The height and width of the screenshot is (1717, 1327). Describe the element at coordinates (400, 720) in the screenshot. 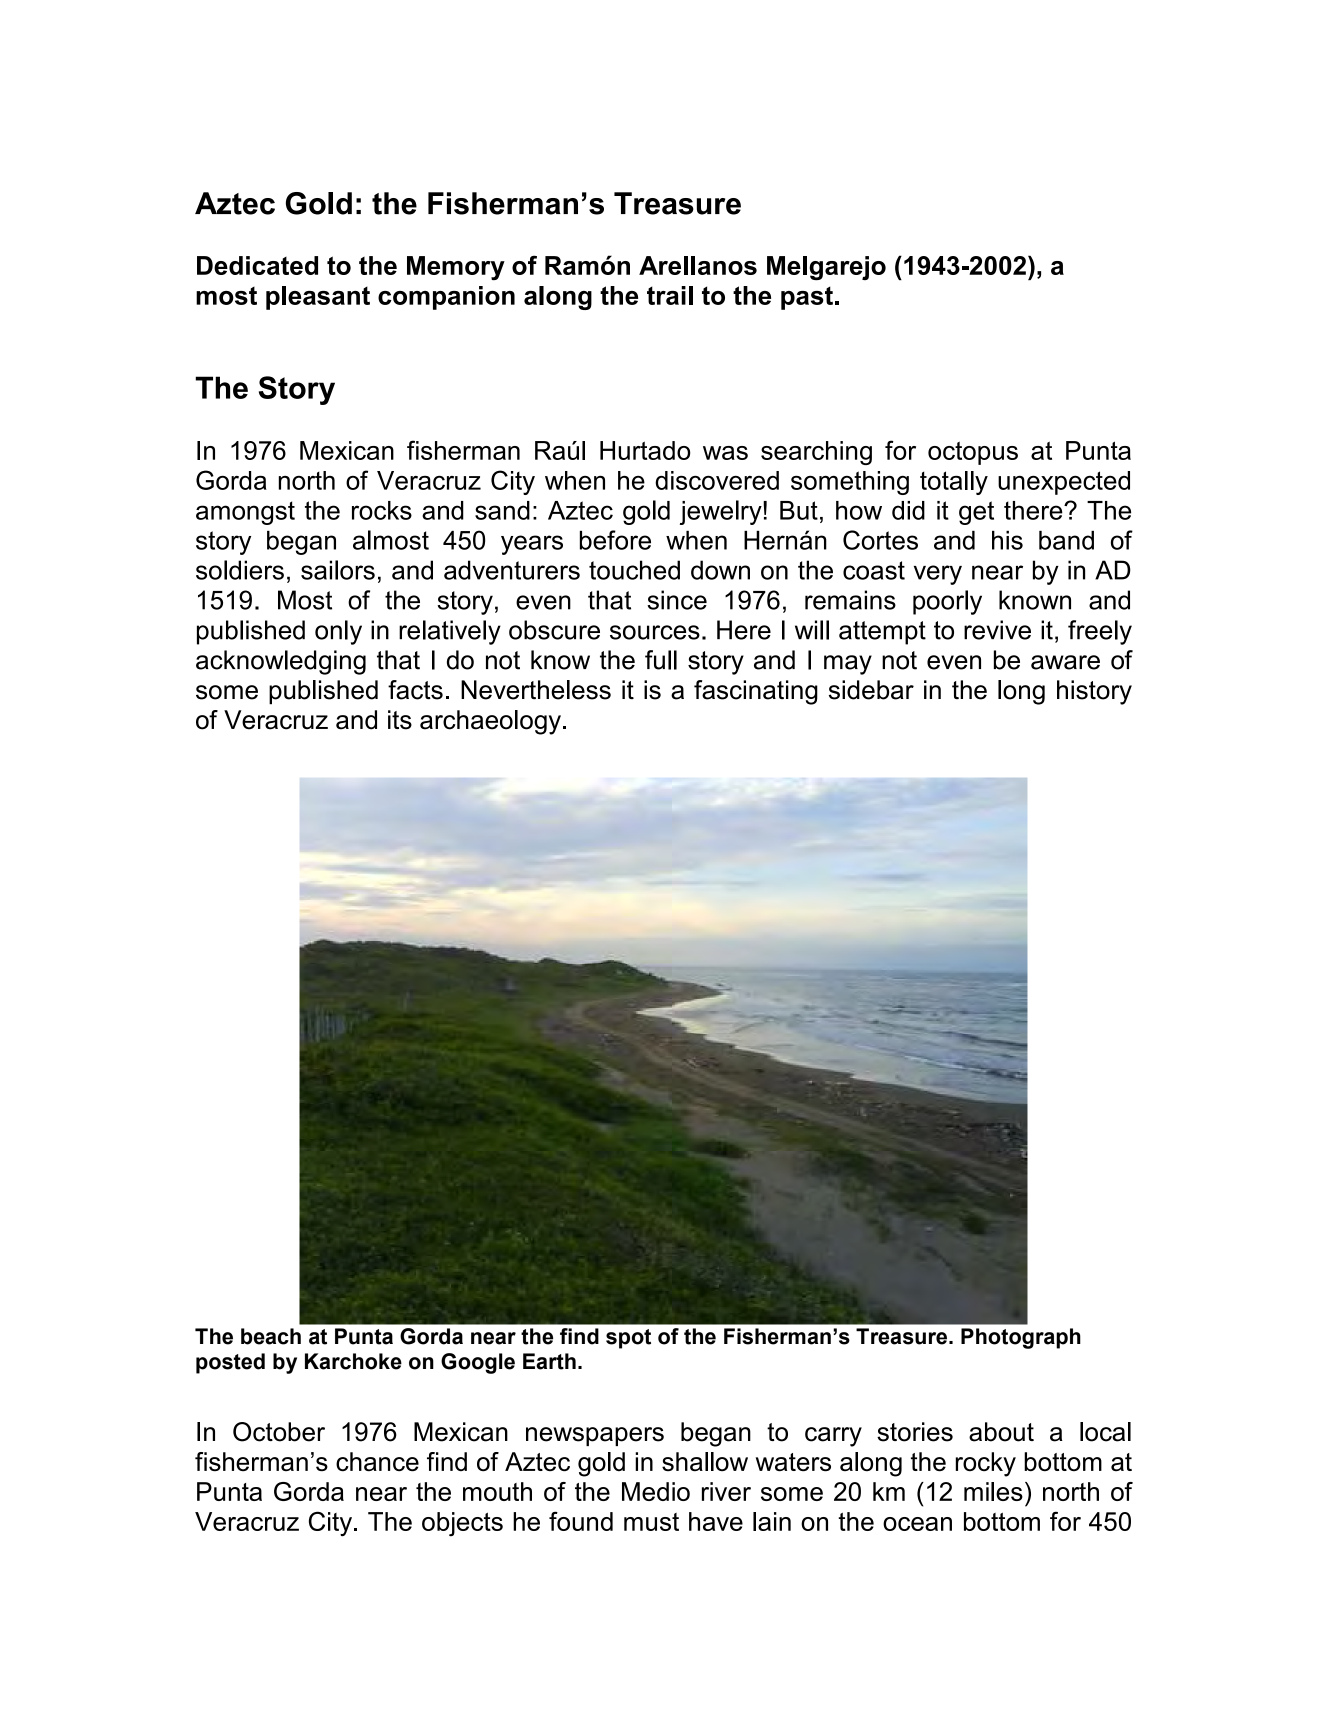

I see `its` at that location.
